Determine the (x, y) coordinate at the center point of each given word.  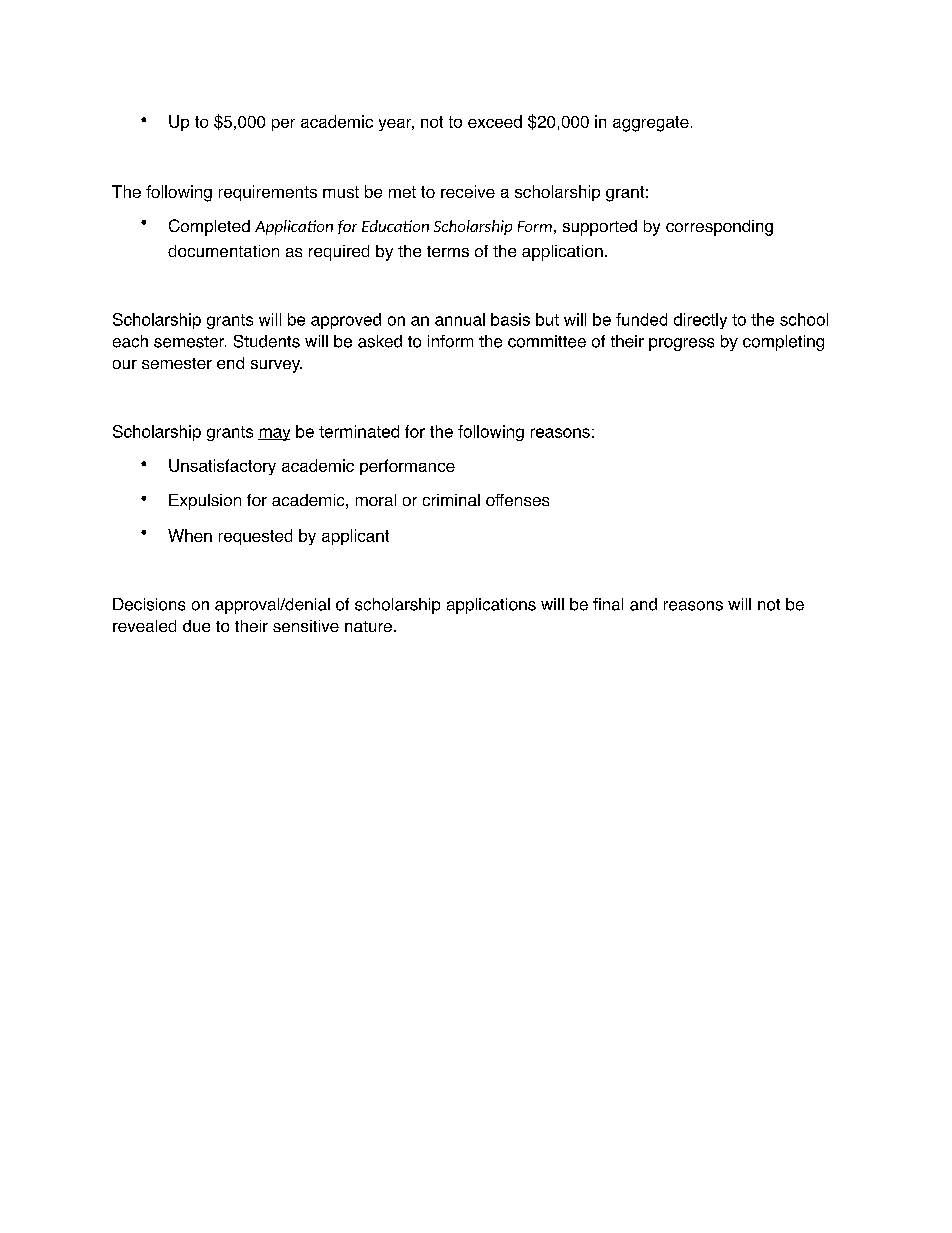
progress (681, 344)
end (230, 363)
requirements (268, 193)
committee (547, 341)
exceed (495, 121)
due (196, 626)
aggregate (651, 124)
